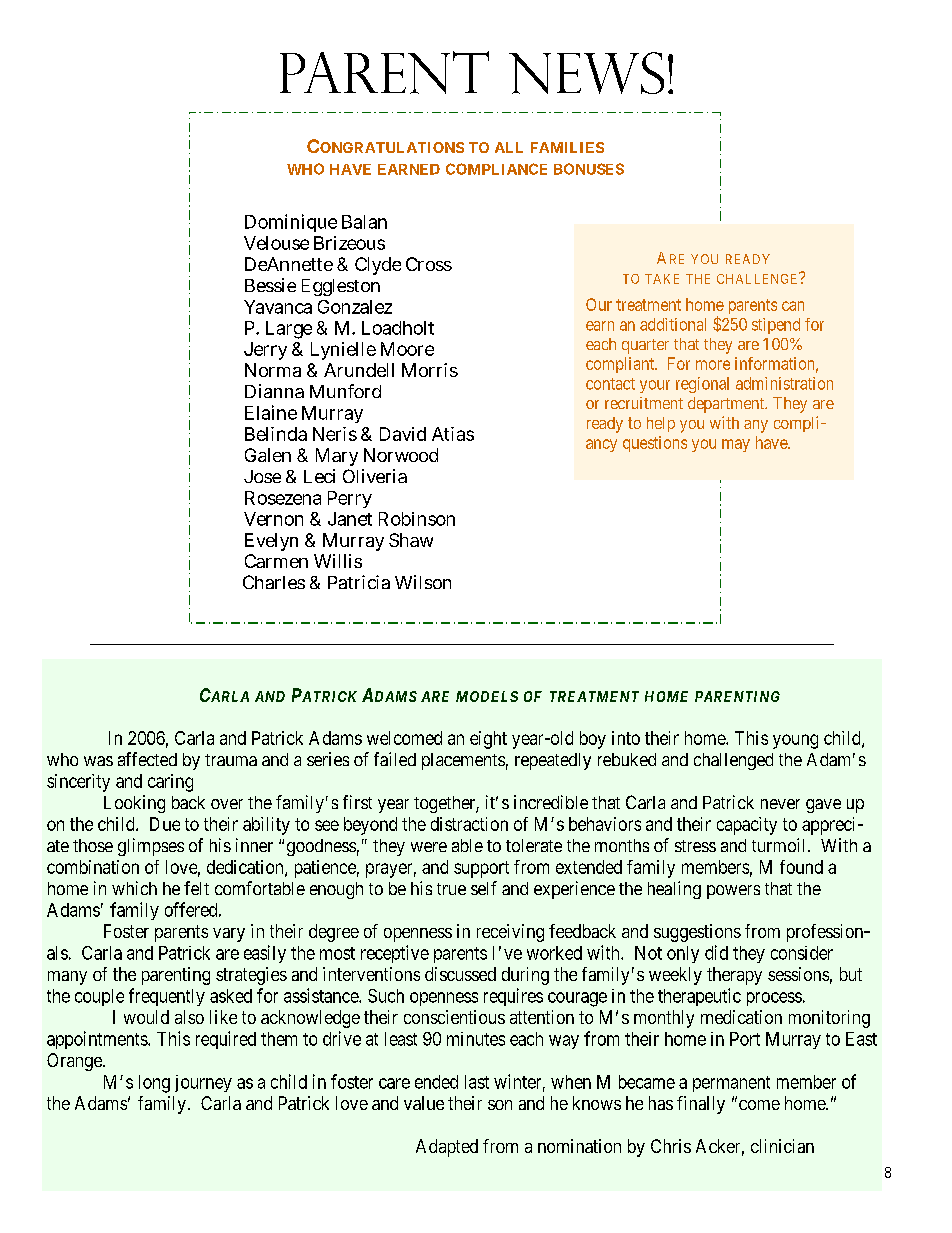  What do you see at coordinates (274, 582) in the screenshot?
I see `Charles` at bounding box center [274, 582].
